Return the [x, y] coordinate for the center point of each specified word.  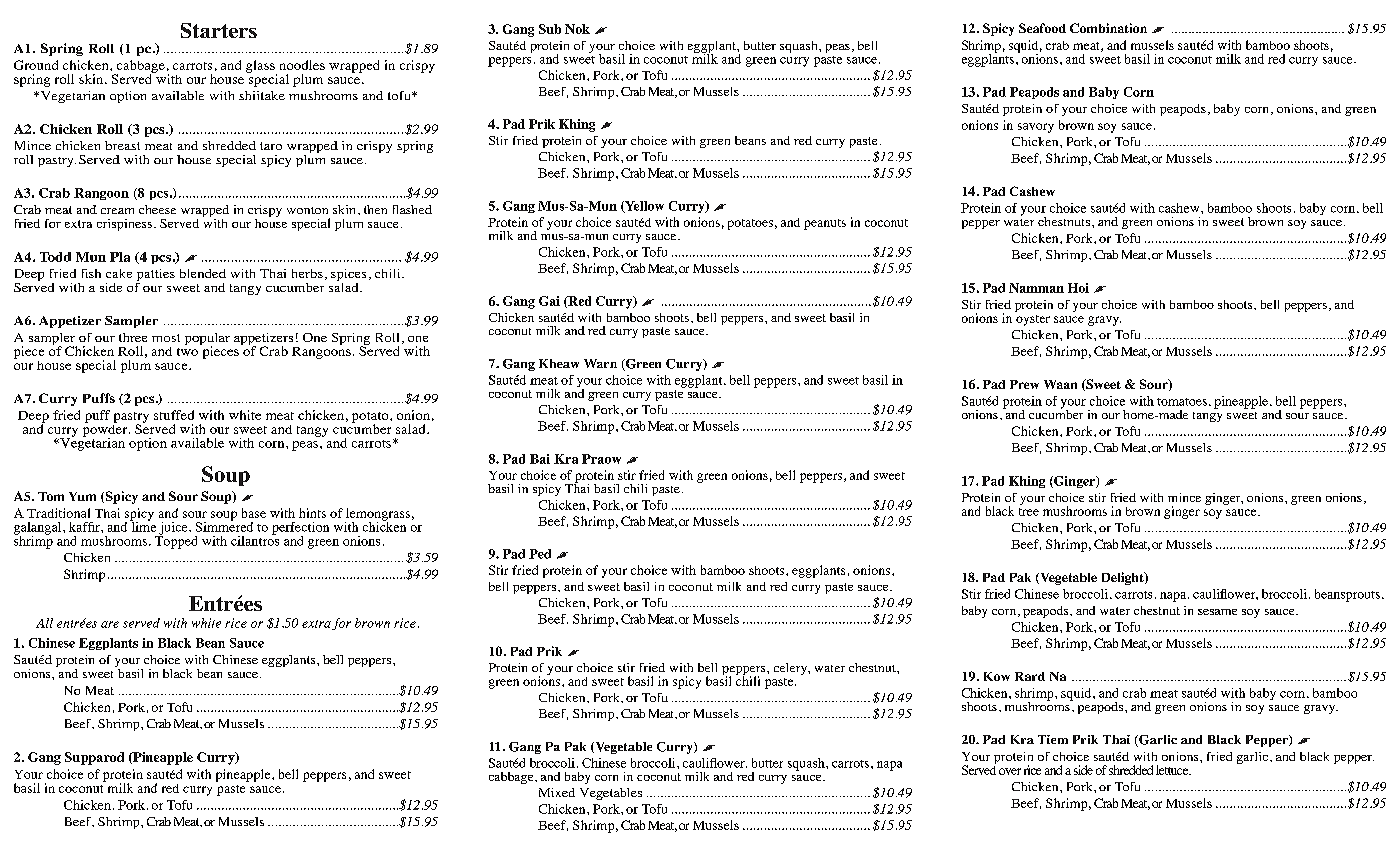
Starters [219, 30]
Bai [540, 459]
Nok [577, 29]
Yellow [643, 207]
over [1010, 771]
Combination [1108, 28]
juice [173, 529]
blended [203, 273]
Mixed [557, 792]
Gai [549, 301]
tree [1029, 512]
